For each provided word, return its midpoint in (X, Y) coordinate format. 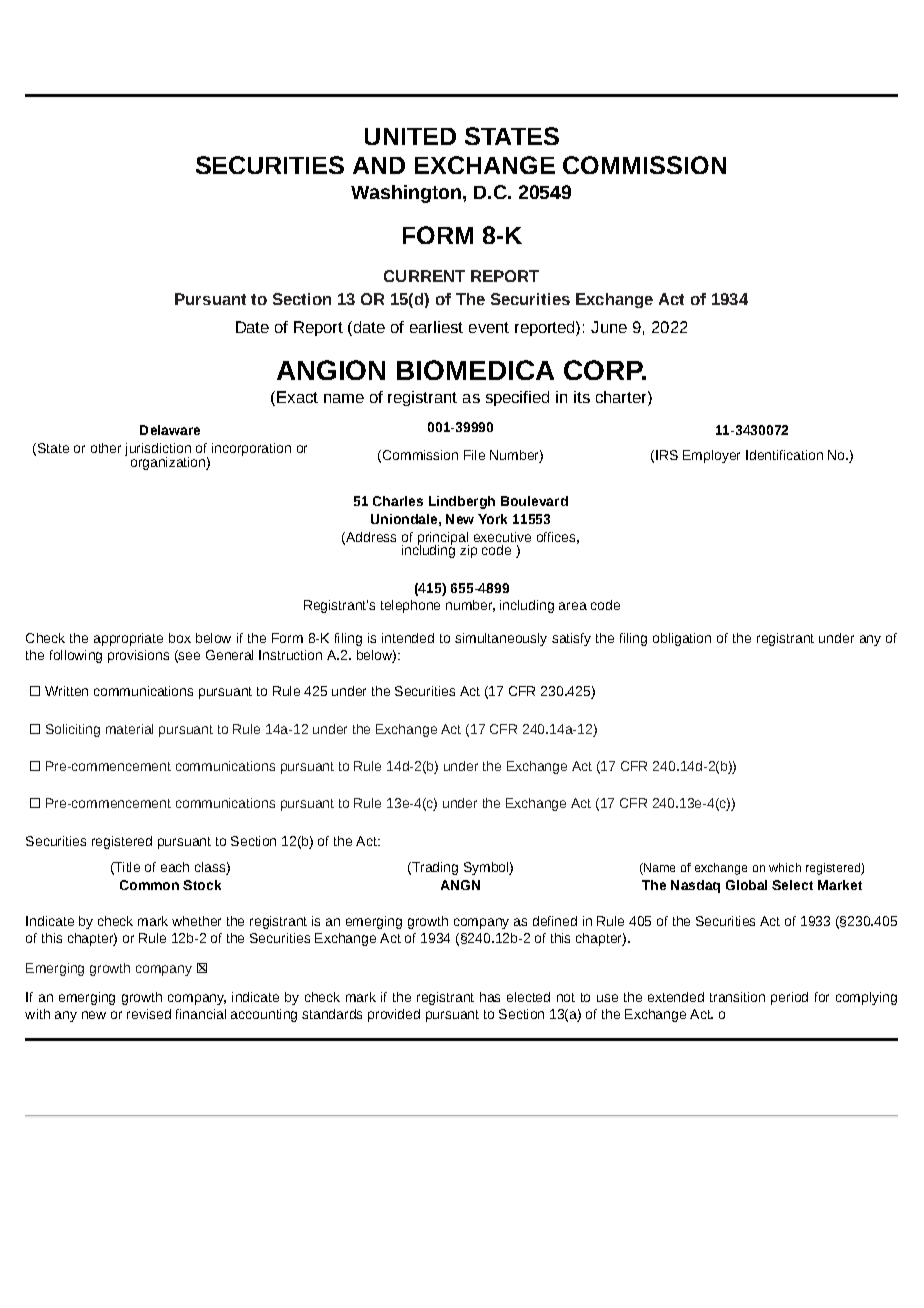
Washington (407, 194)
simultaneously (501, 639)
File (474, 455)
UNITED (410, 136)
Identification (784, 455)
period (789, 998)
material (129, 729)
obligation (682, 639)
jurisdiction (158, 451)
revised (149, 1014)
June (609, 327)
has (490, 997)
